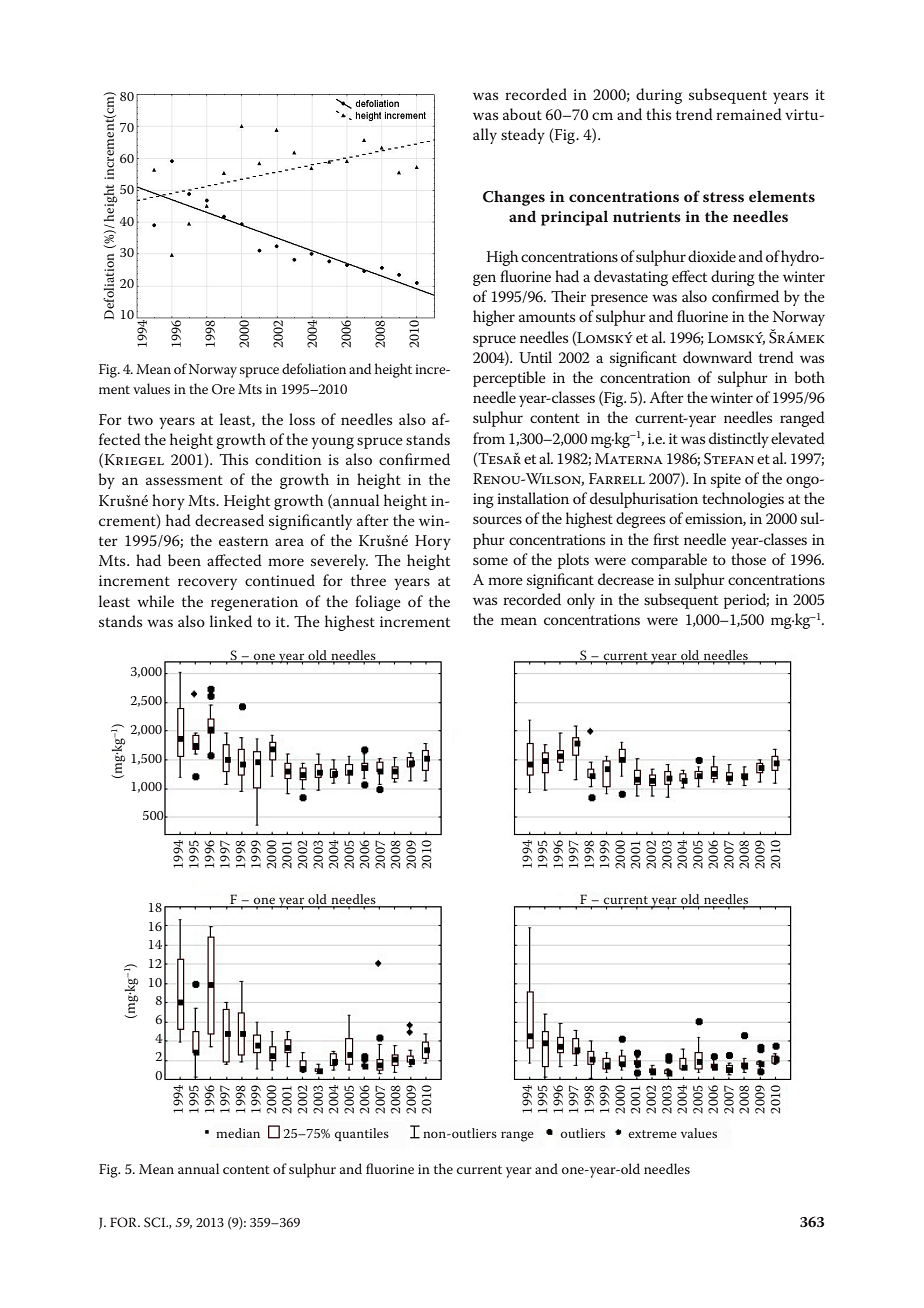 Image resolution: width=924 pixels, height=1308 pixels. What do you see at coordinates (378, 603) in the image?
I see `foliage` at bounding box center [378, 603].
